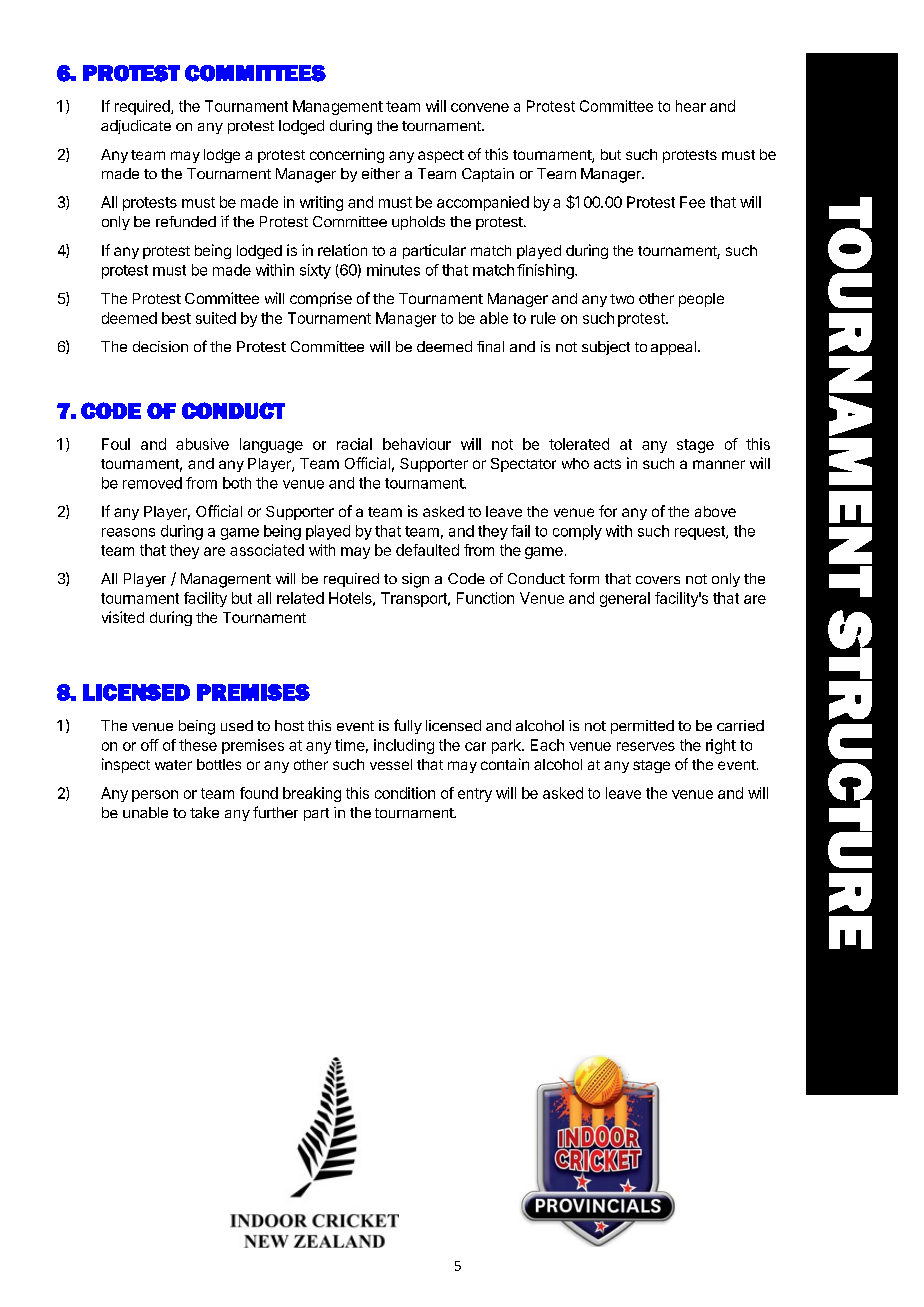 Image resolution: width=924 pixels, height=1307 pixels. Describe the element at coordinates (719, 464) in the screenshot. I see `manner` at that location.
